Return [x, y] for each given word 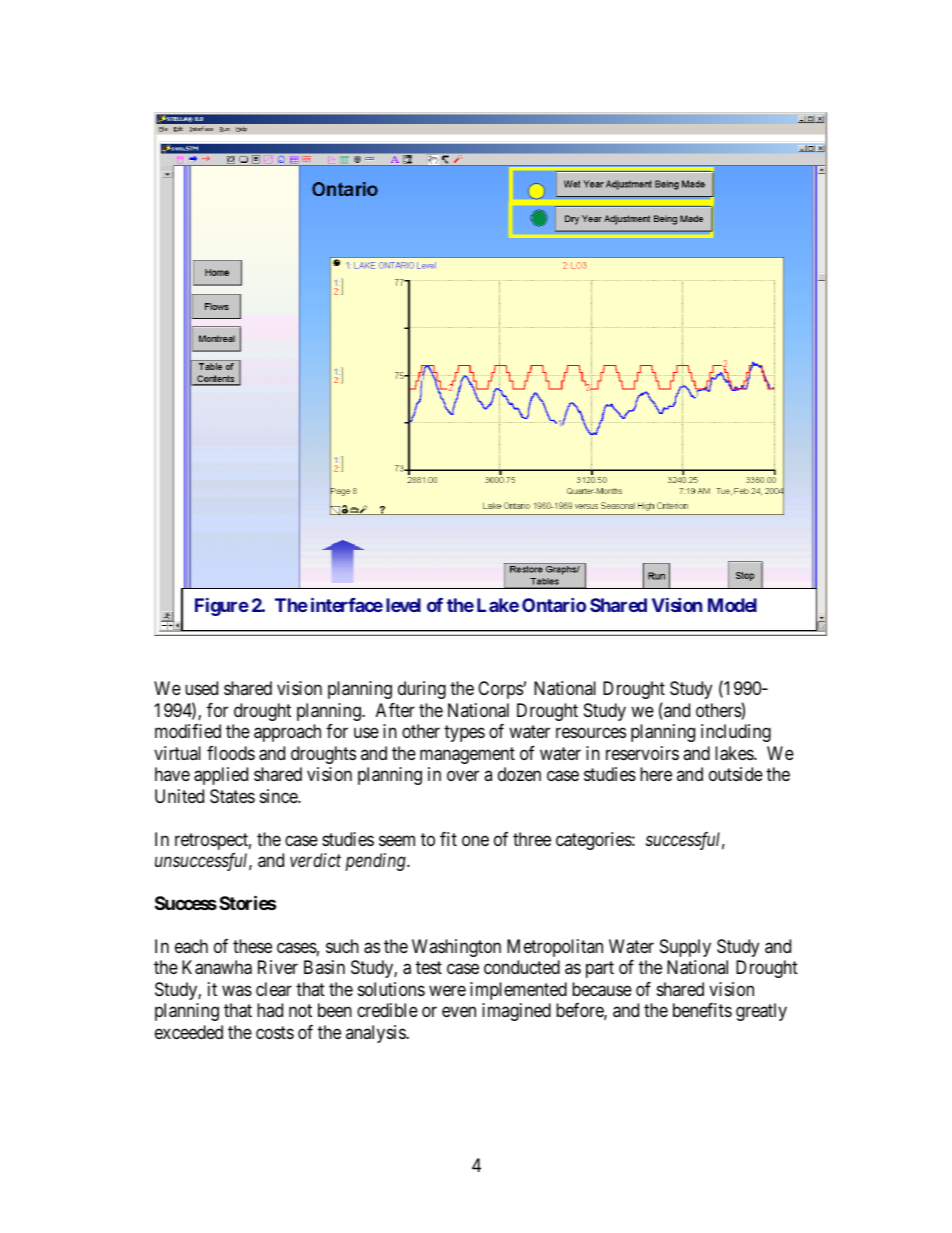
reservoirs [642, 753]
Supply [685, 948]
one [475, 840]
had [270, 1010]
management [467, 755]
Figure [222, 607]
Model [732, 605]
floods [231, 753]
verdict [315, 860]
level [403, 605]
